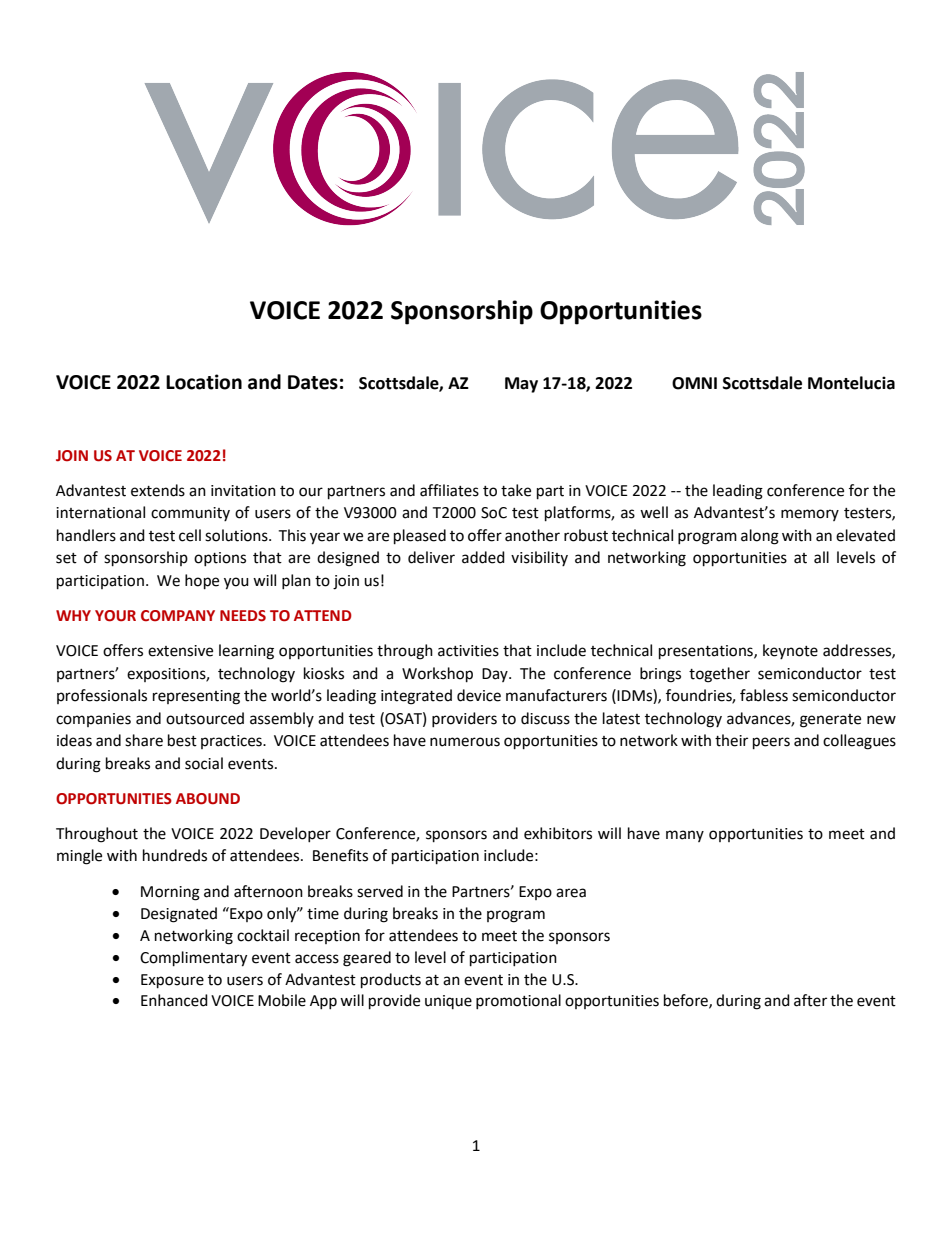 This page has width=952, height=1233. What do you see at coordinates (196, 697) in the page?
I see `representing` at bounding box center [196, 697].
